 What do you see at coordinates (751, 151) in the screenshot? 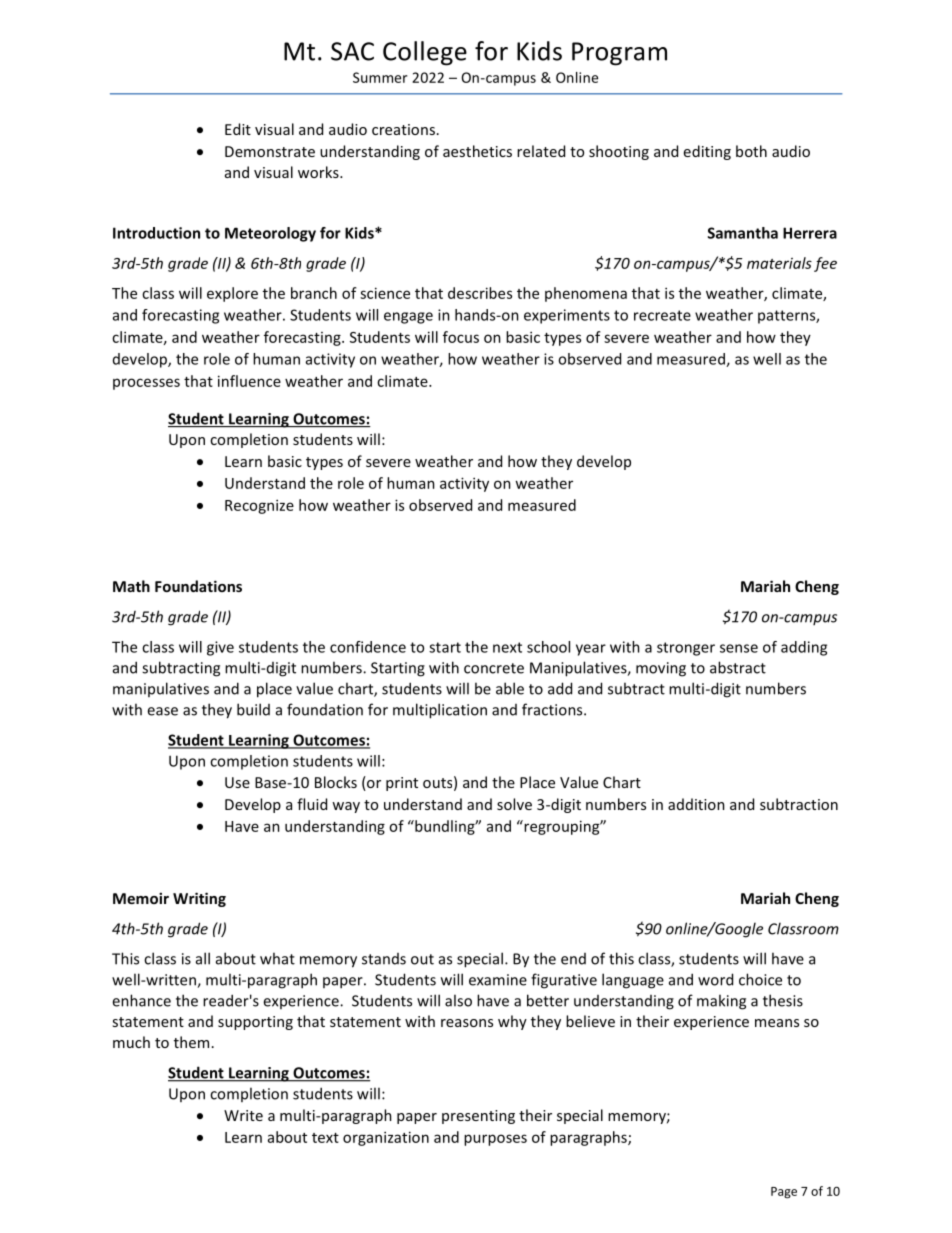
I see `both` at bounding box center [751, 151].
